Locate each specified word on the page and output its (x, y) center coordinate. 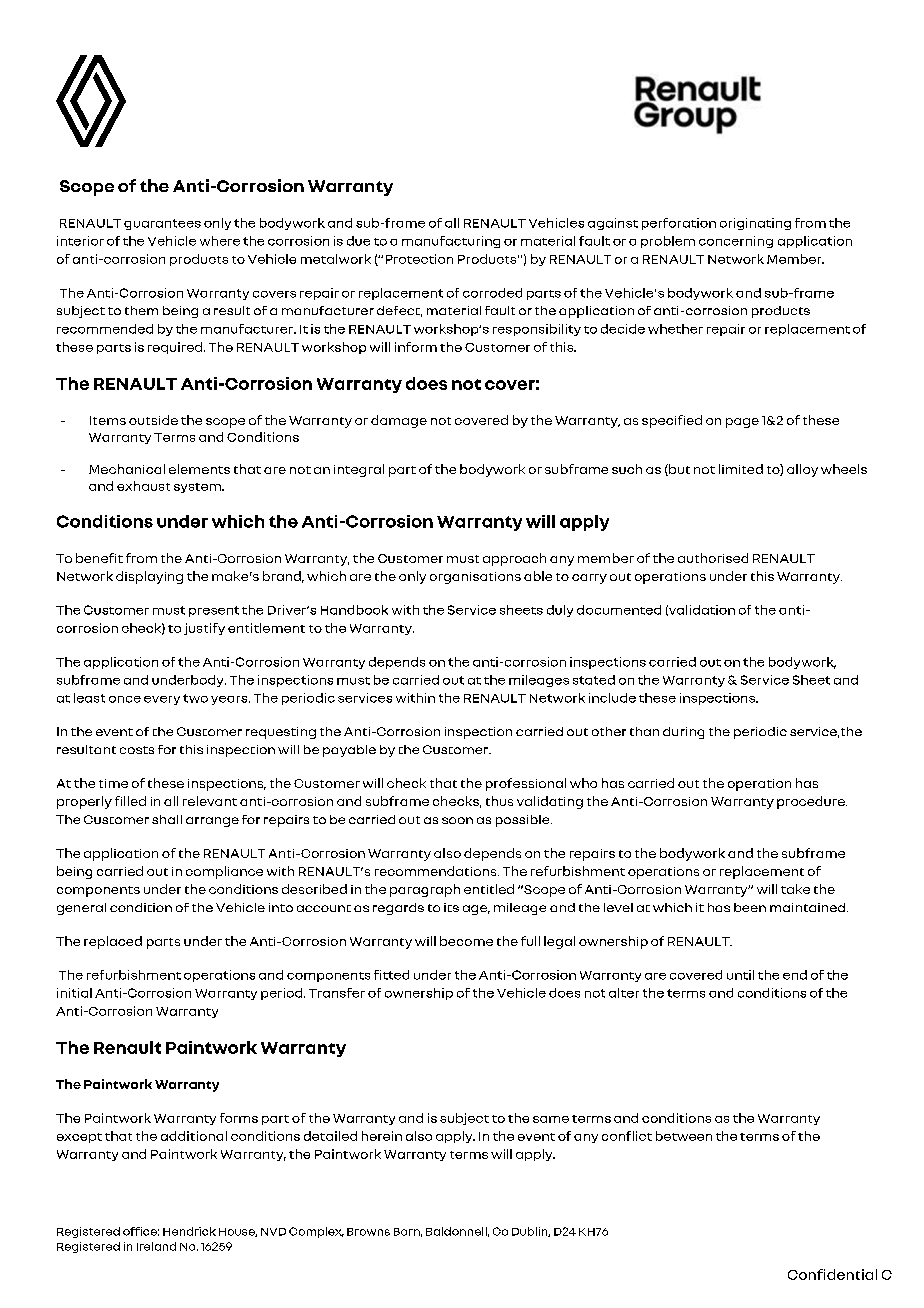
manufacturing (451, 242)
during (683, 733)
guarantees (162, 224)
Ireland (156, 1246)
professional (526, 784)
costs (137, 750)
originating (755, 224)
